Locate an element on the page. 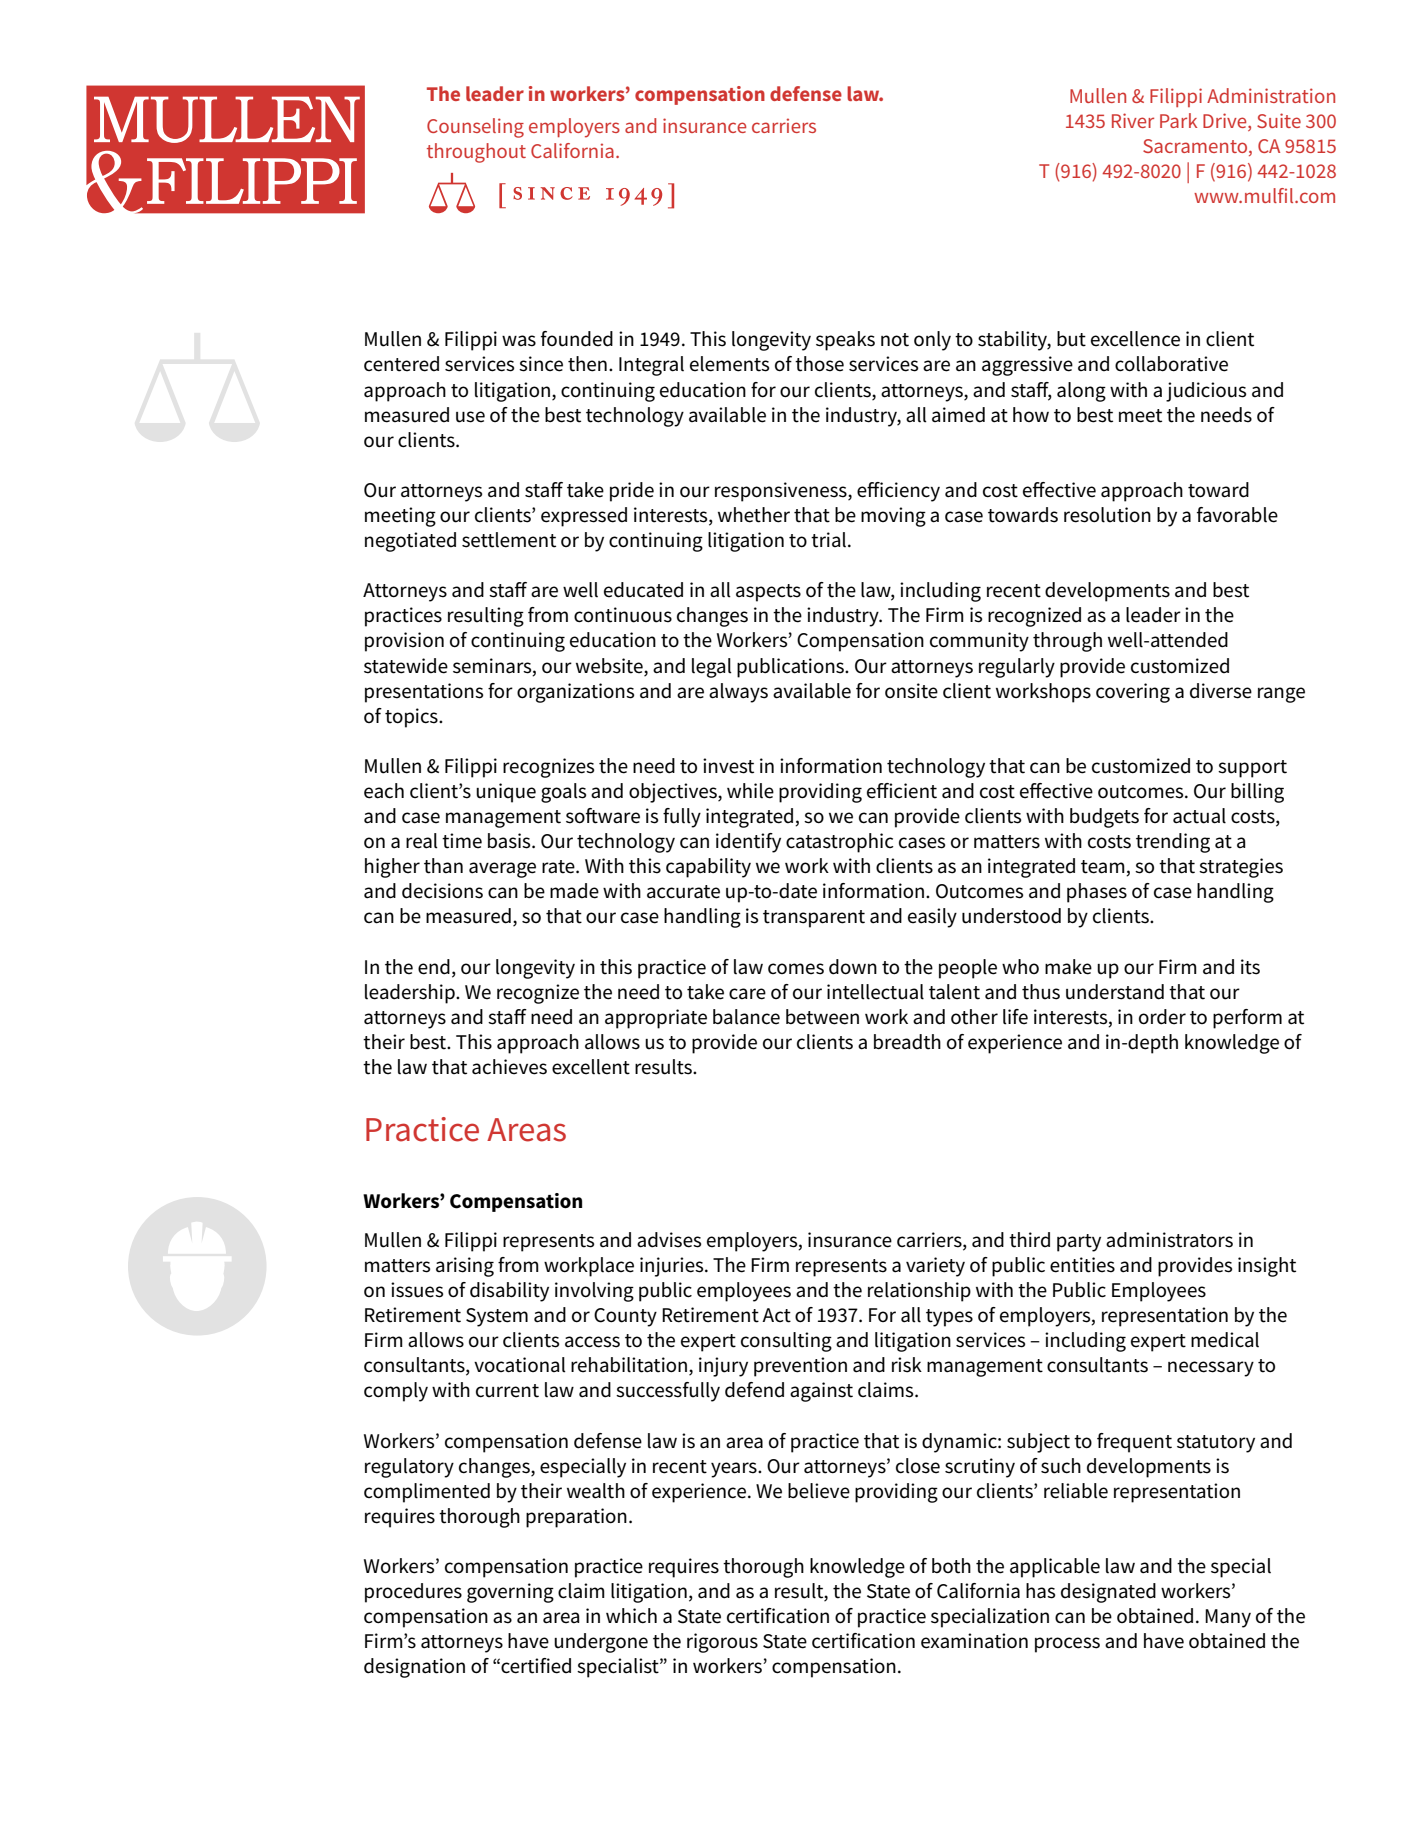 This image has height=1840, width=1422. speaks is located at coordinates (845, 341).
